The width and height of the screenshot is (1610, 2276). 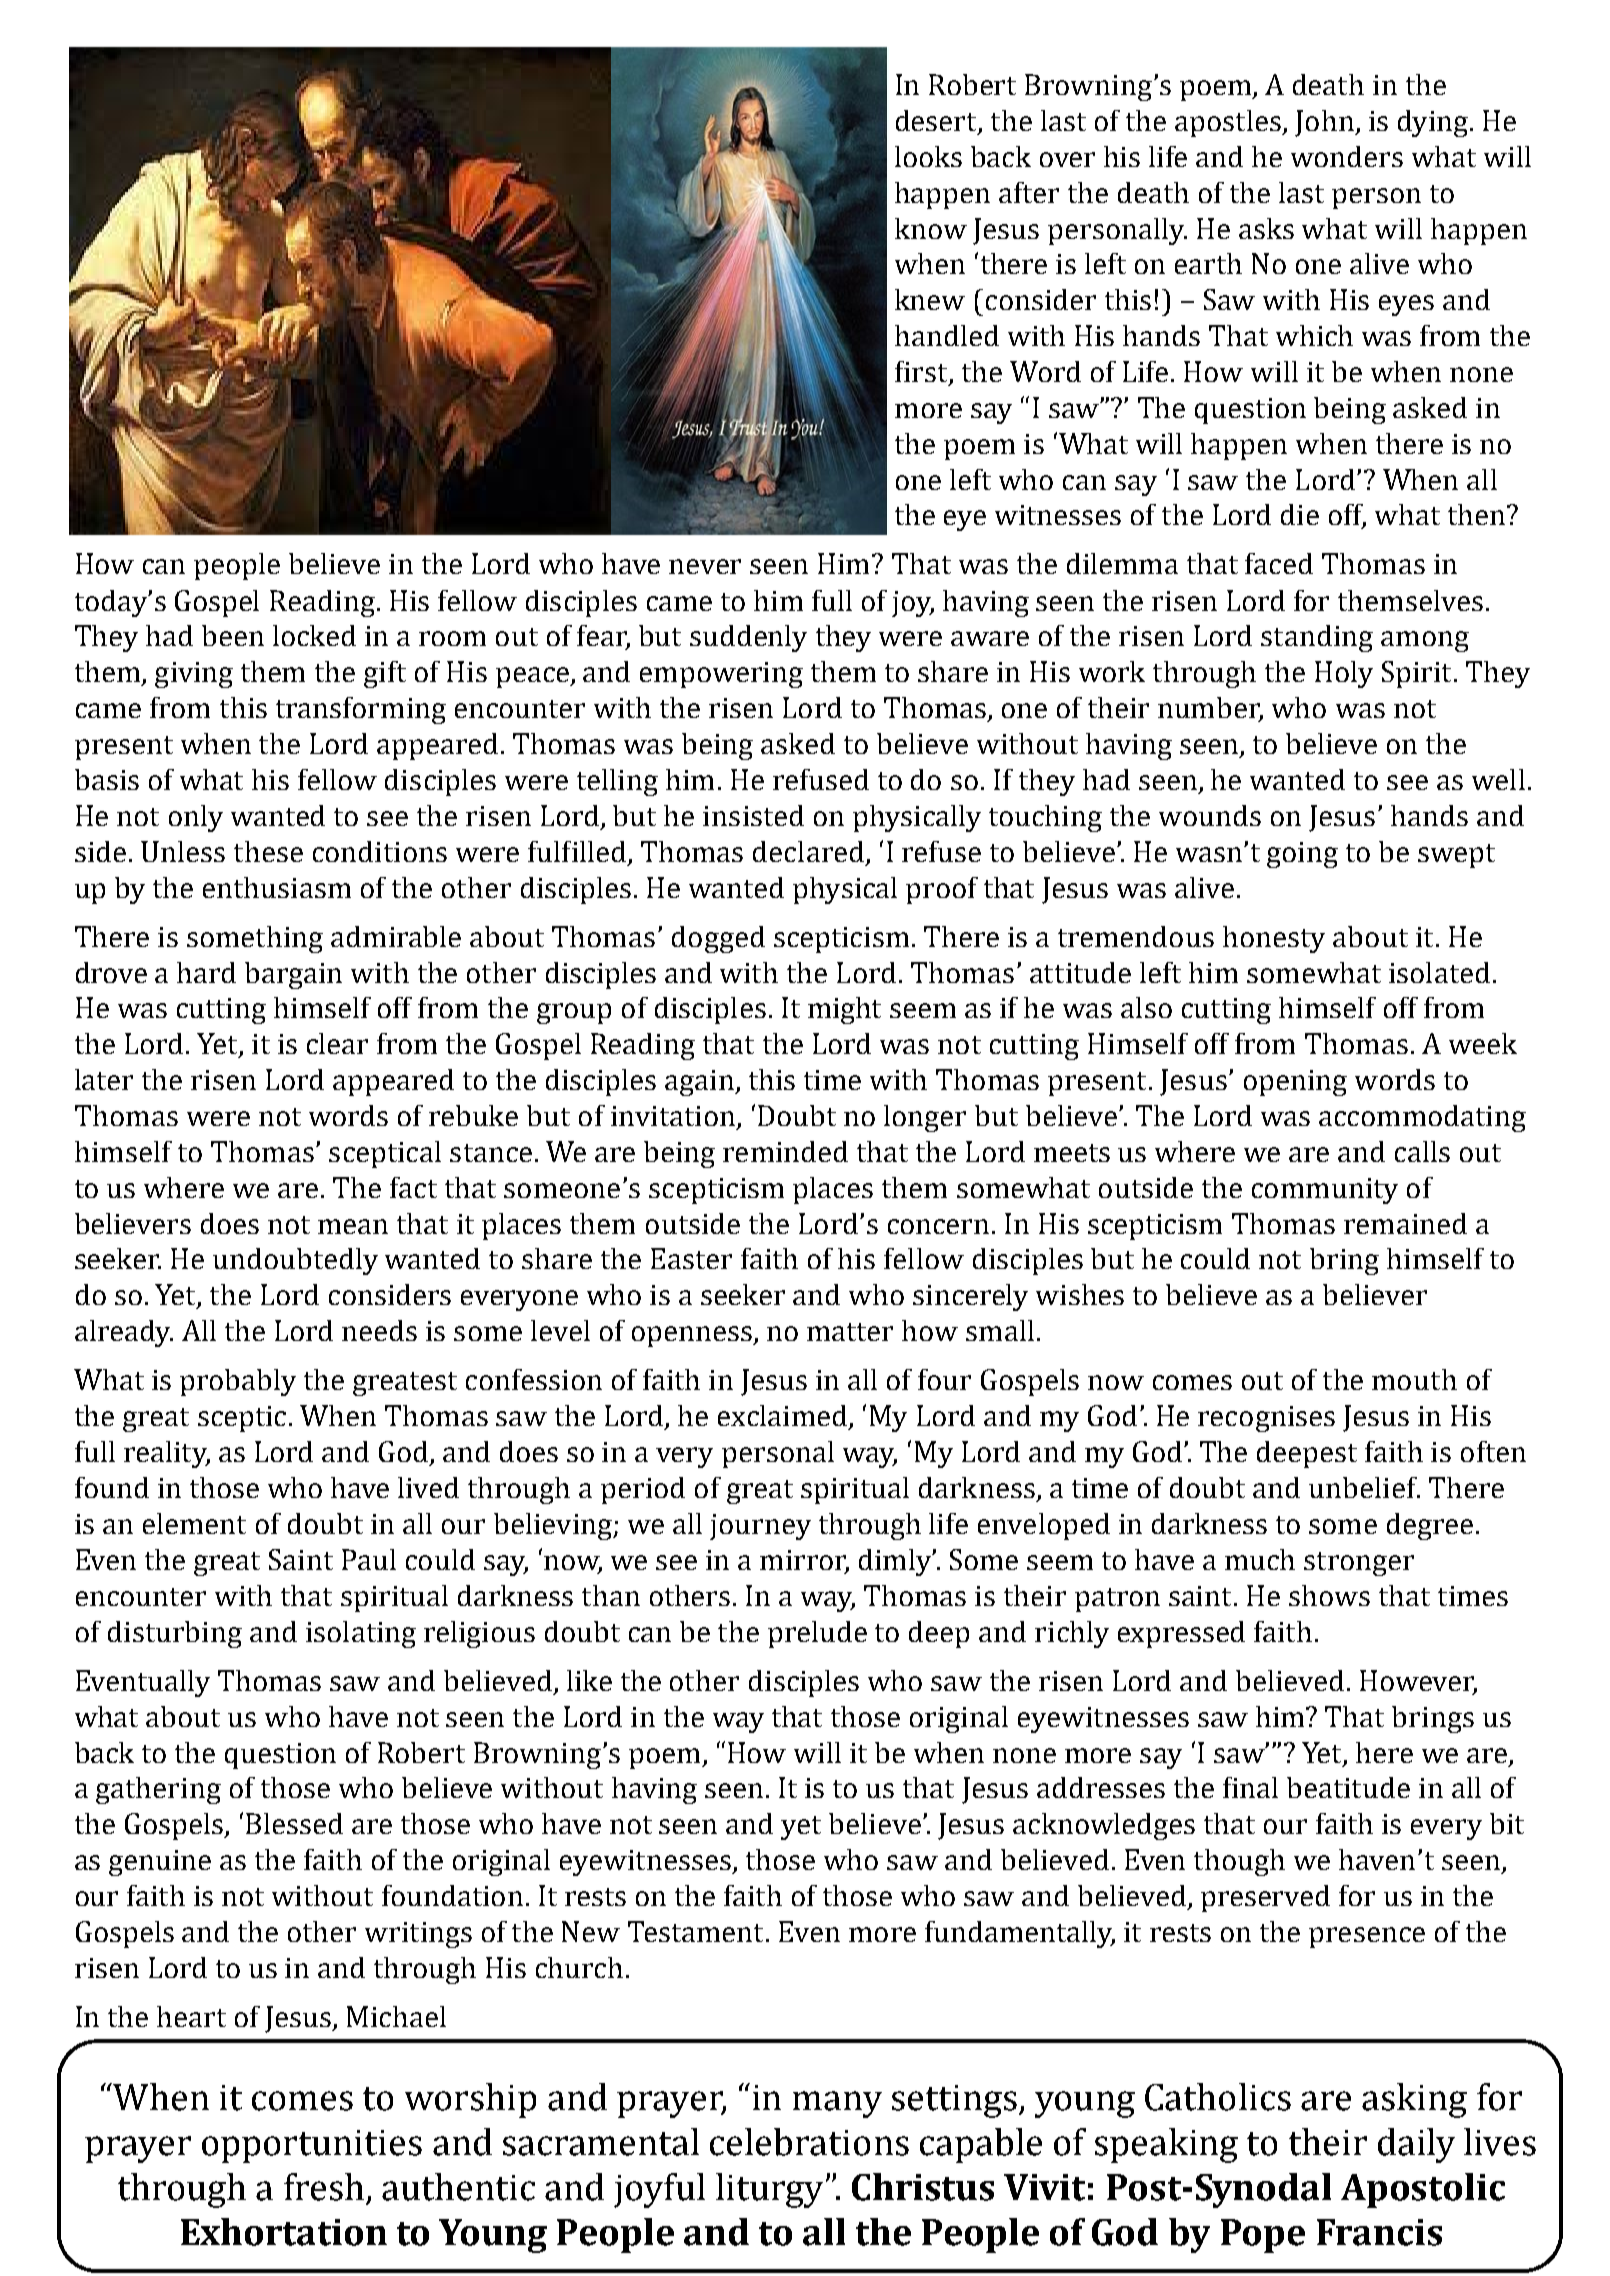 I want to click on mean, so click(x=353, y=1226).
